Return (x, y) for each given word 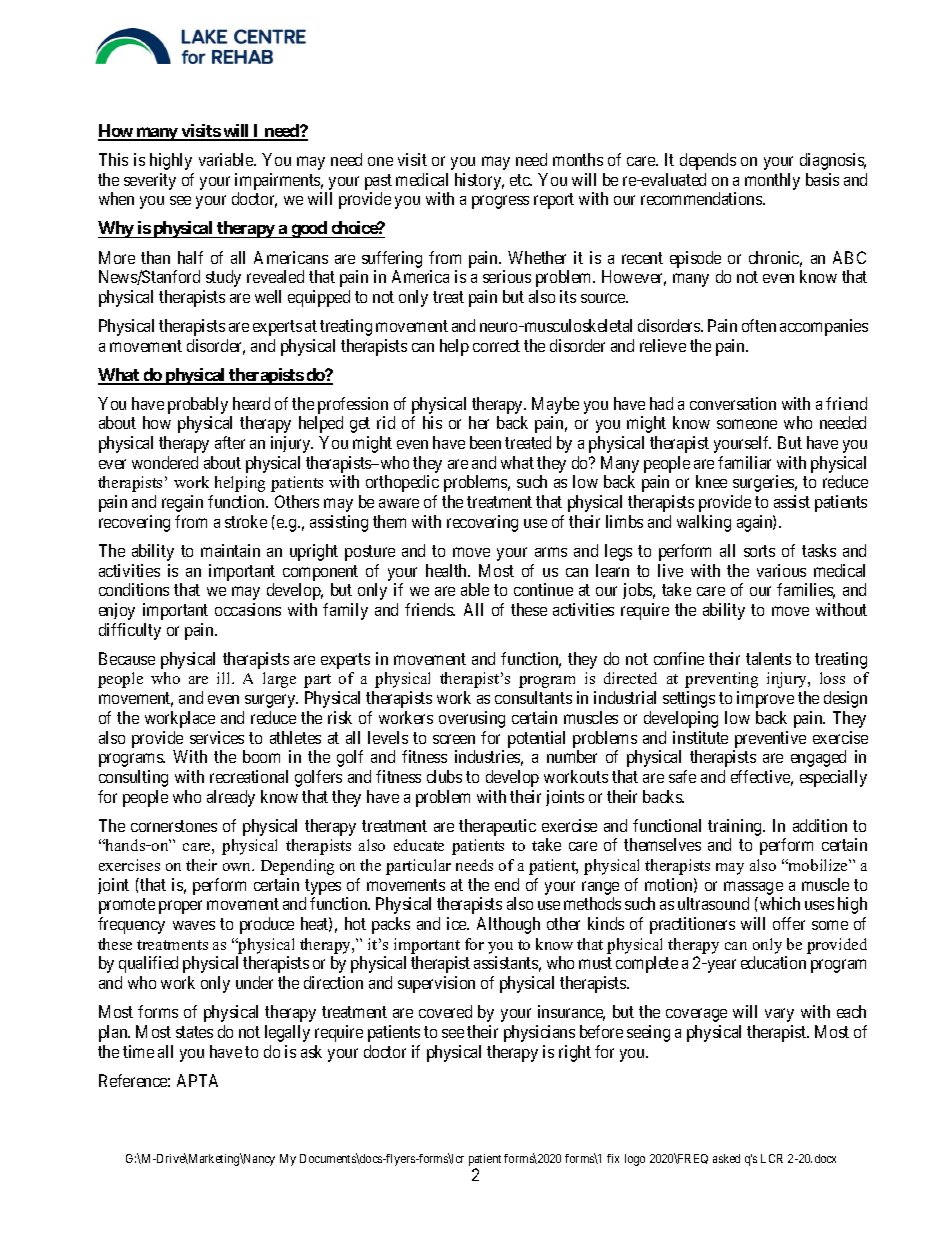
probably (198, 405)
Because (127, 658)
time (138, 1051)
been (485, 442)
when (116, 198)
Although (508, 925)
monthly (772, 181)
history (479, 181)
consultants (533, 697)
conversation (733, 403)
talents (768, 658)
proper (180, 907)
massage (753, 888)
